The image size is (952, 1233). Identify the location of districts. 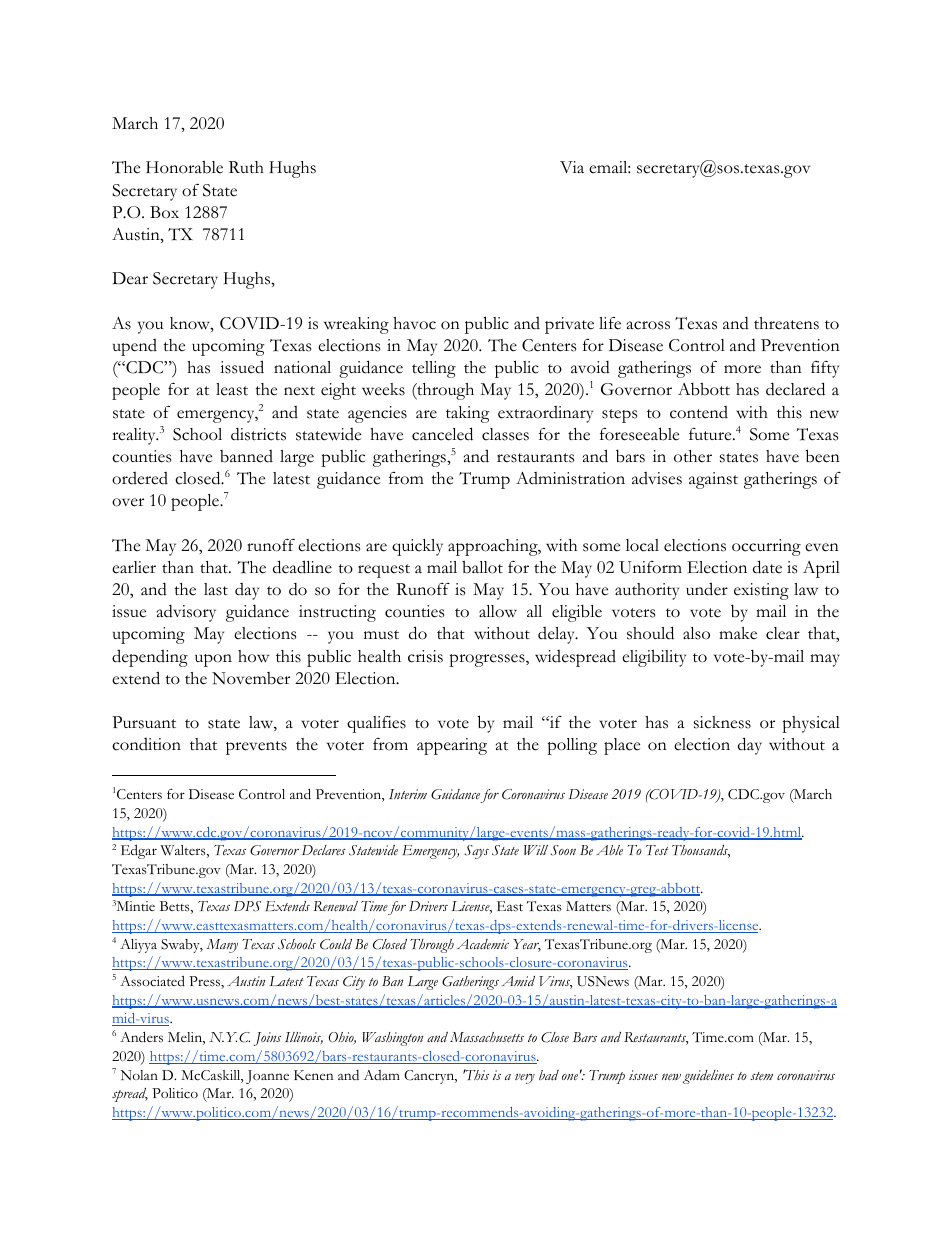
(258, 434).
